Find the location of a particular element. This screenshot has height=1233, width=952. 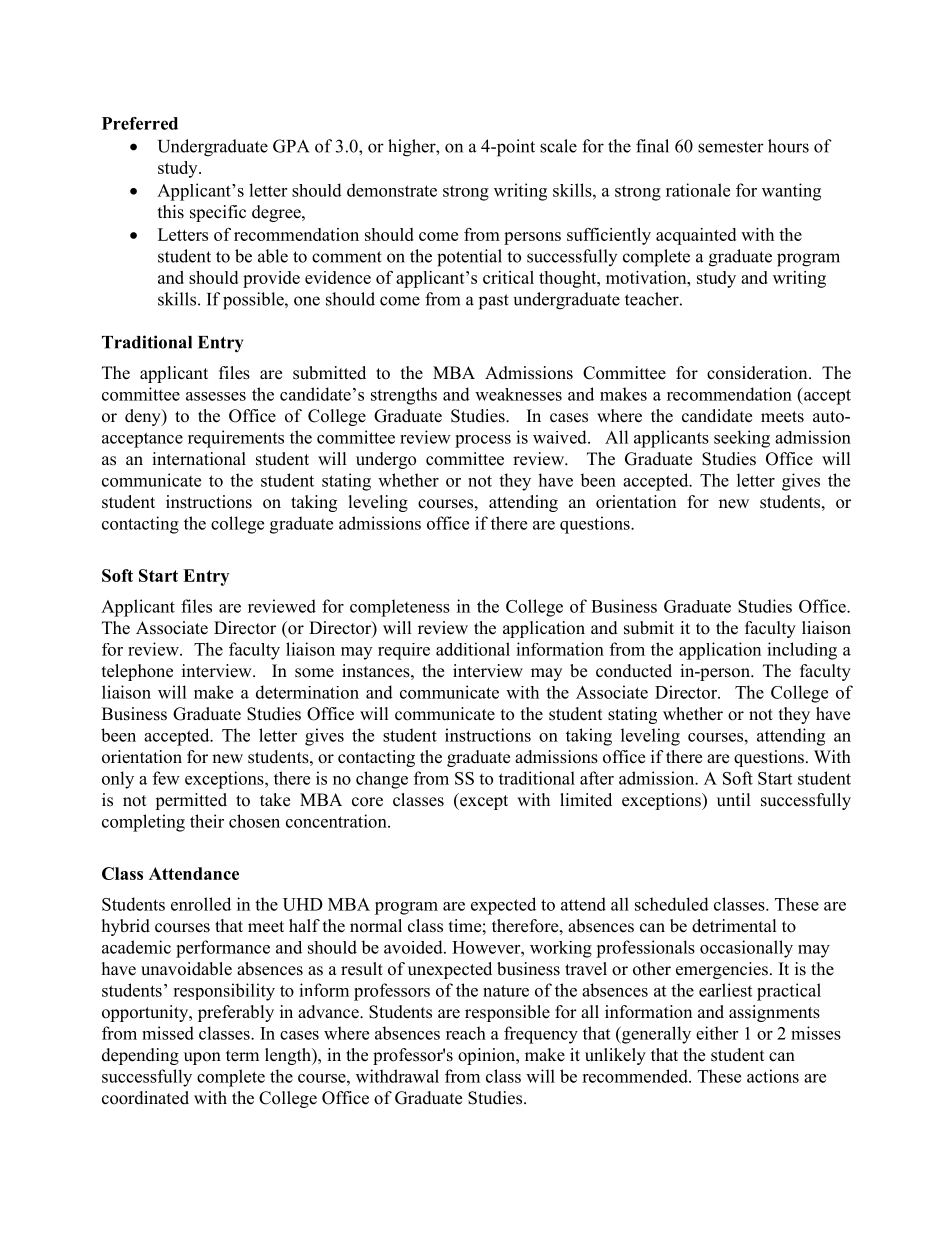

telephone is located at coordinates (137, 672).
